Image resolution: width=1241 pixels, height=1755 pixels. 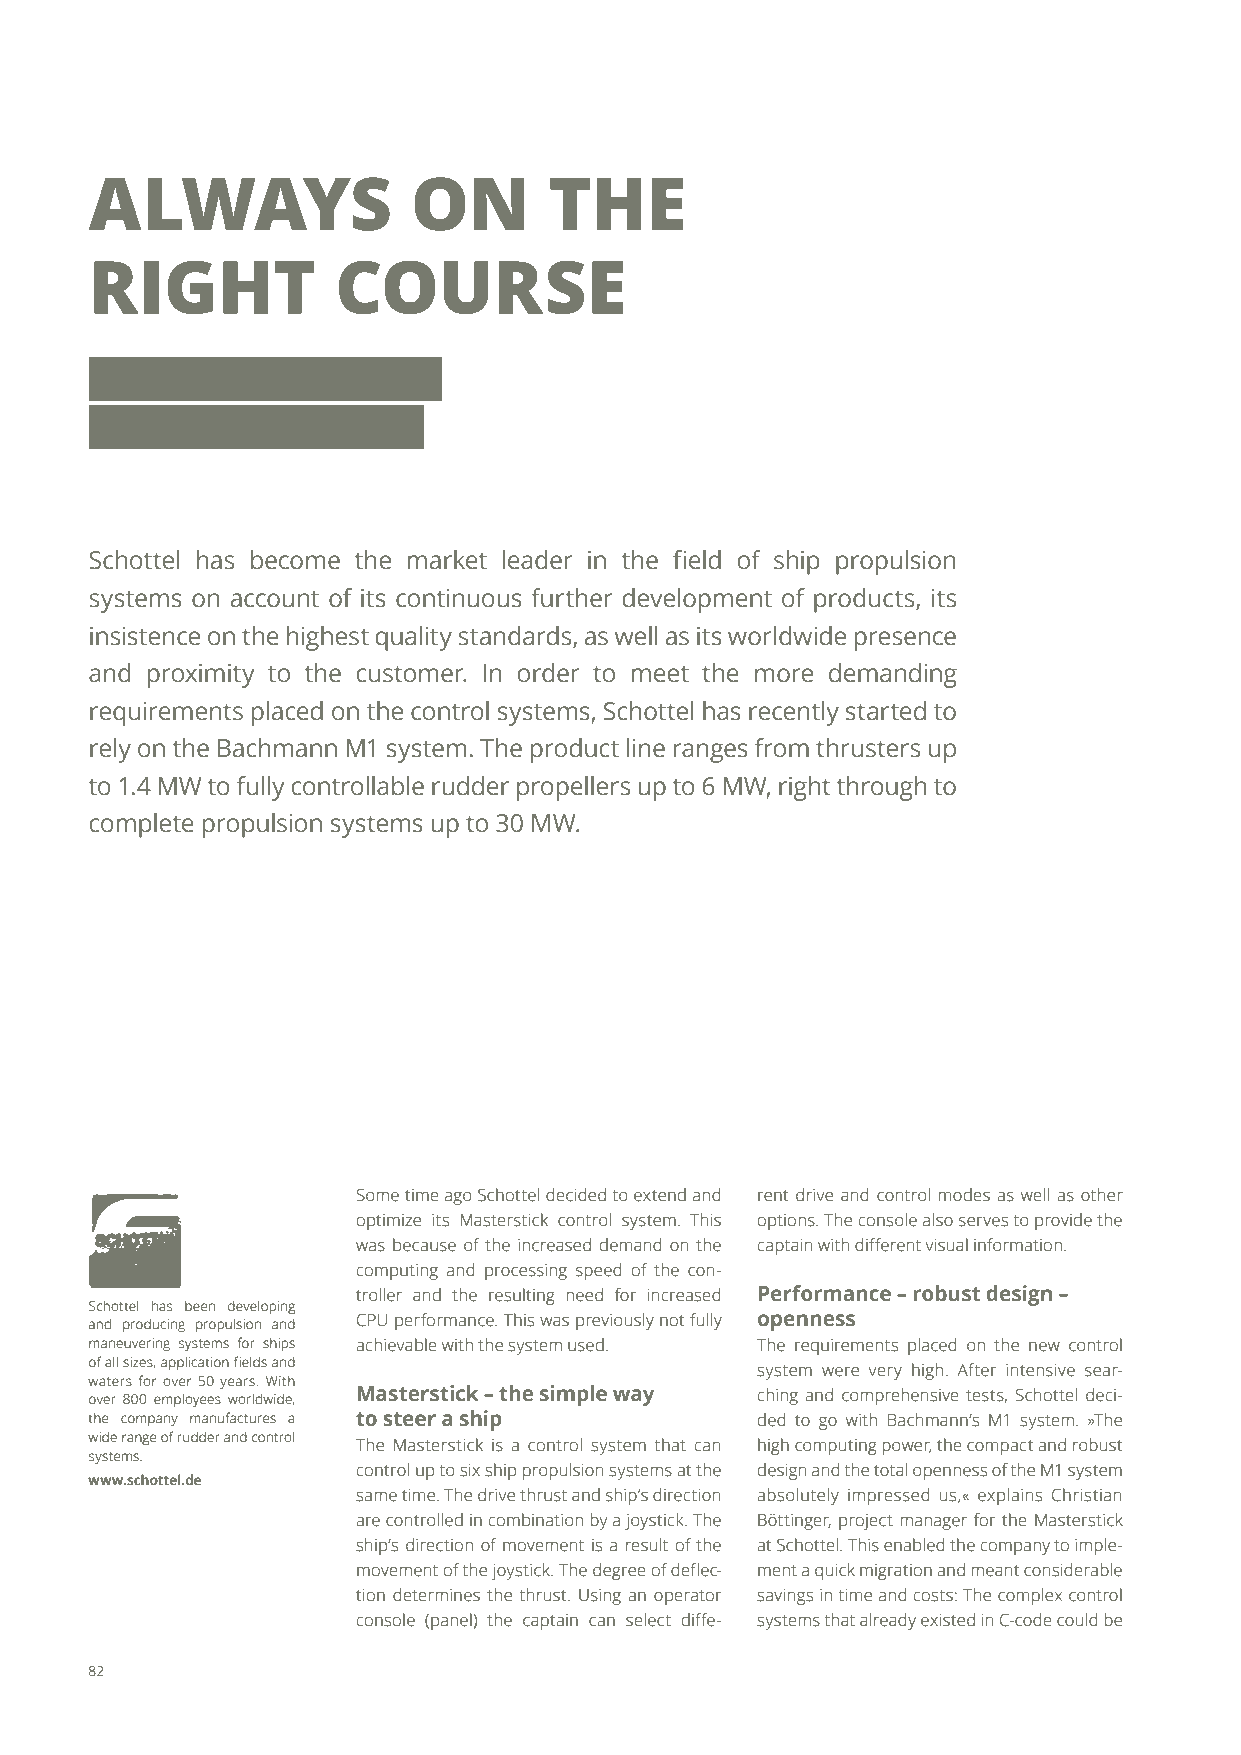 What do you see at coordinates (660, 1195) in the screenshot?
I see `extend` at bounding box center [660, 1195].
